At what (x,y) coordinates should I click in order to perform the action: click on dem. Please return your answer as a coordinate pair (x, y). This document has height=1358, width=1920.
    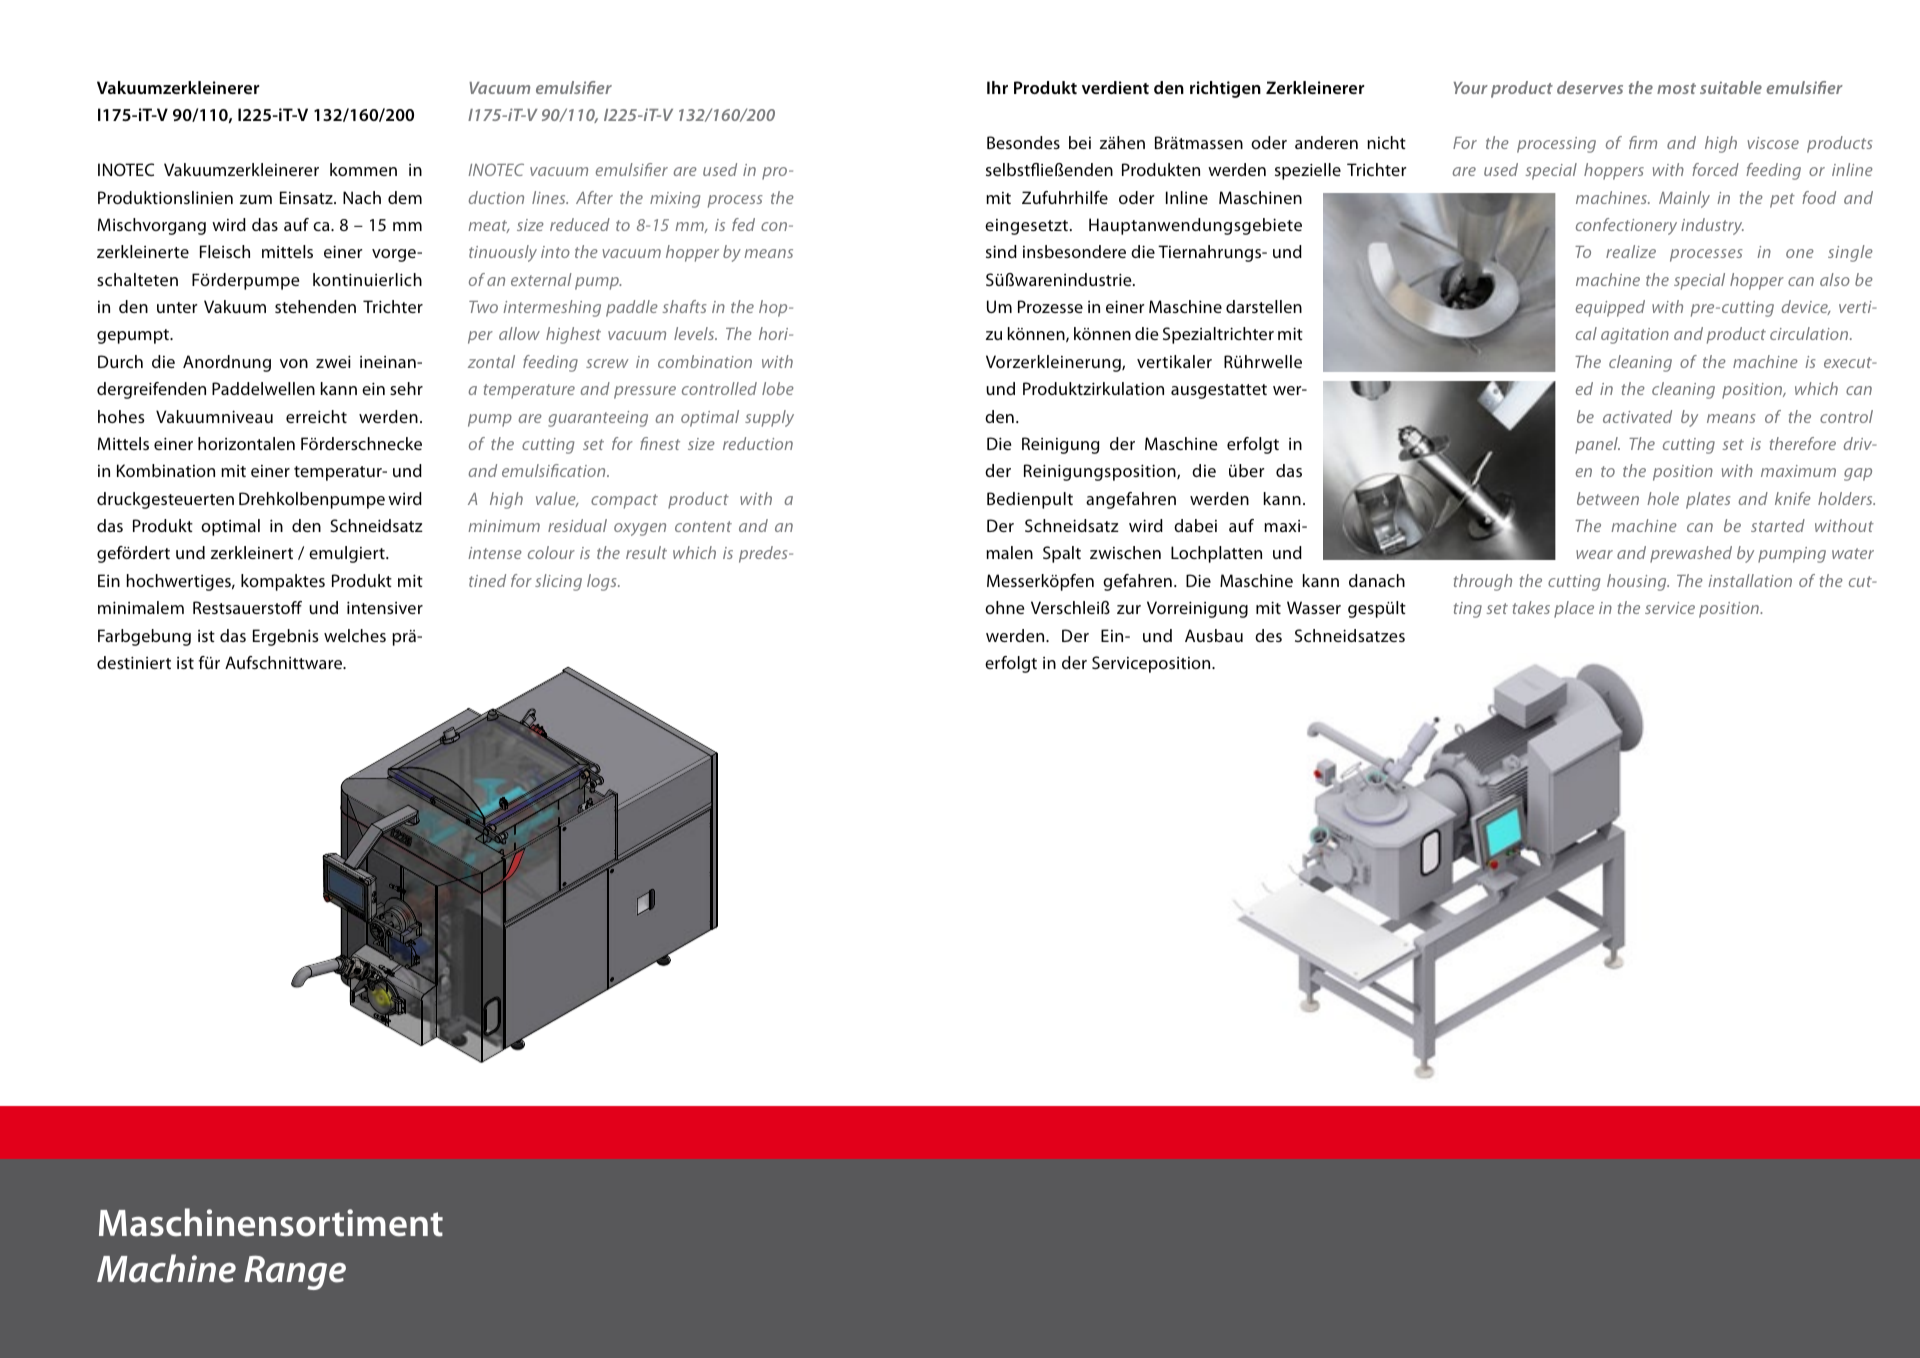
    Looking at the image, I should click on (405, 197).
